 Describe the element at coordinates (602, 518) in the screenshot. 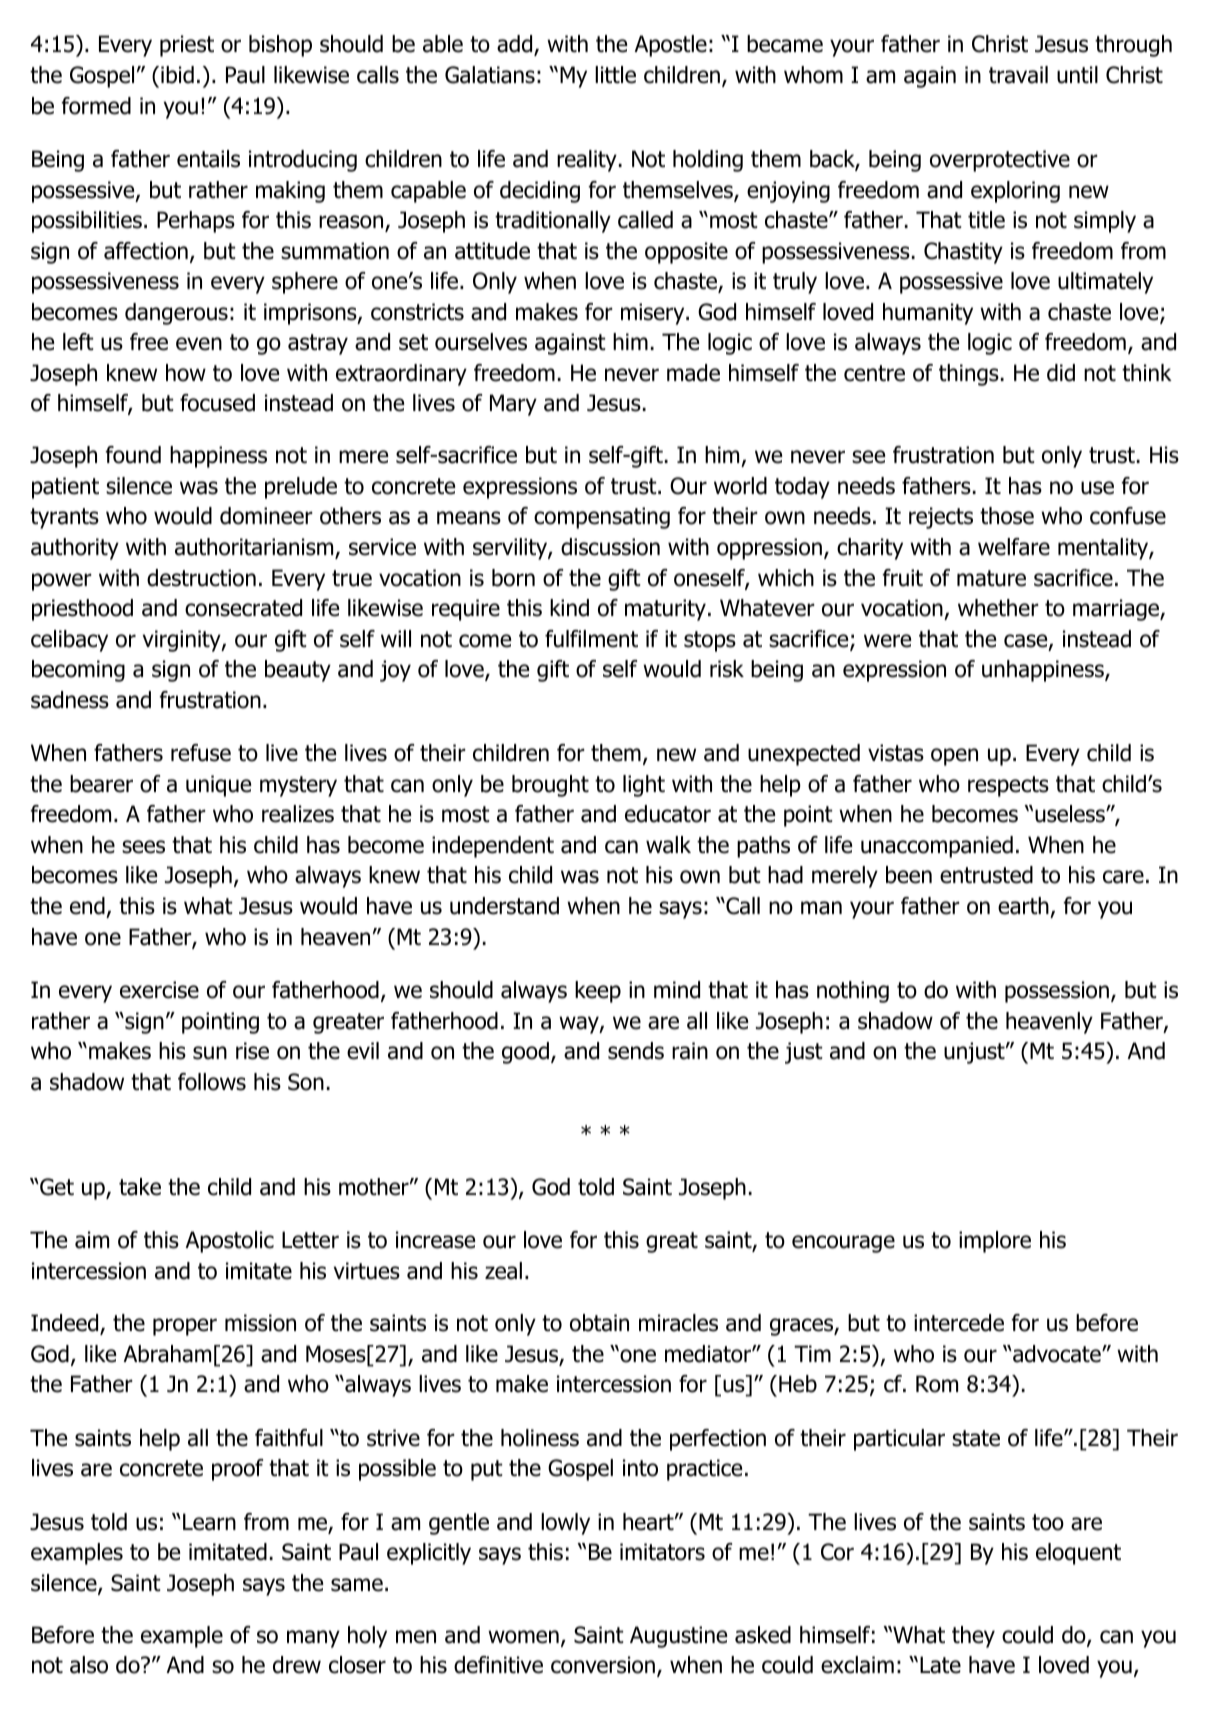

I see `compensating` at that location.
